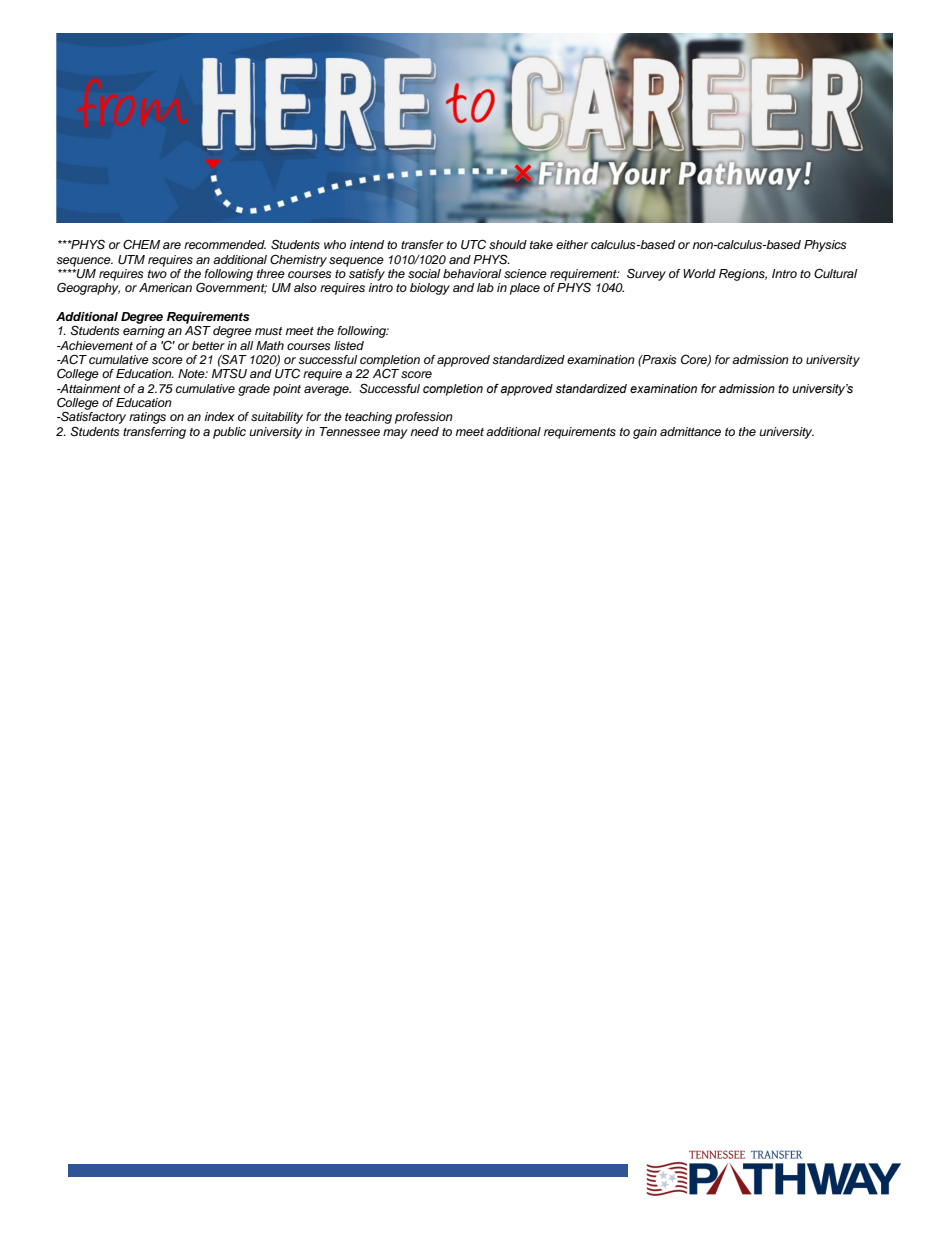  What do you see at coordinates (690, 431) in the image?
I see `admittance` at bounding box center [690, 431].
